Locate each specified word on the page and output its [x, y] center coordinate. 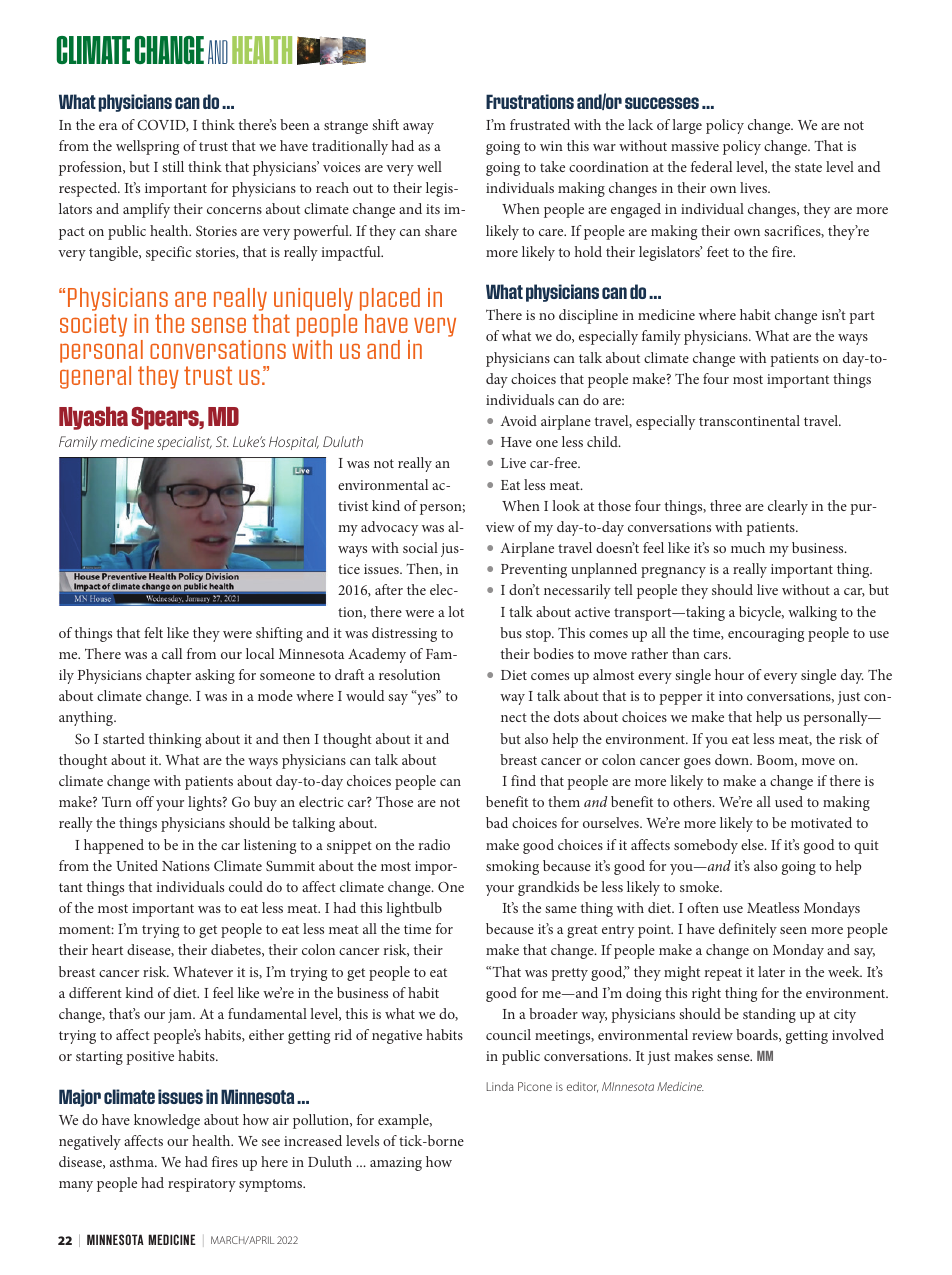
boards [758, 1035]
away [418, 128]
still [173, 166]
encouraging [766, 635]
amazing [396, 1164]
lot [456, 611]
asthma [133, 1161]
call [172, 653]
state [808, 167]
